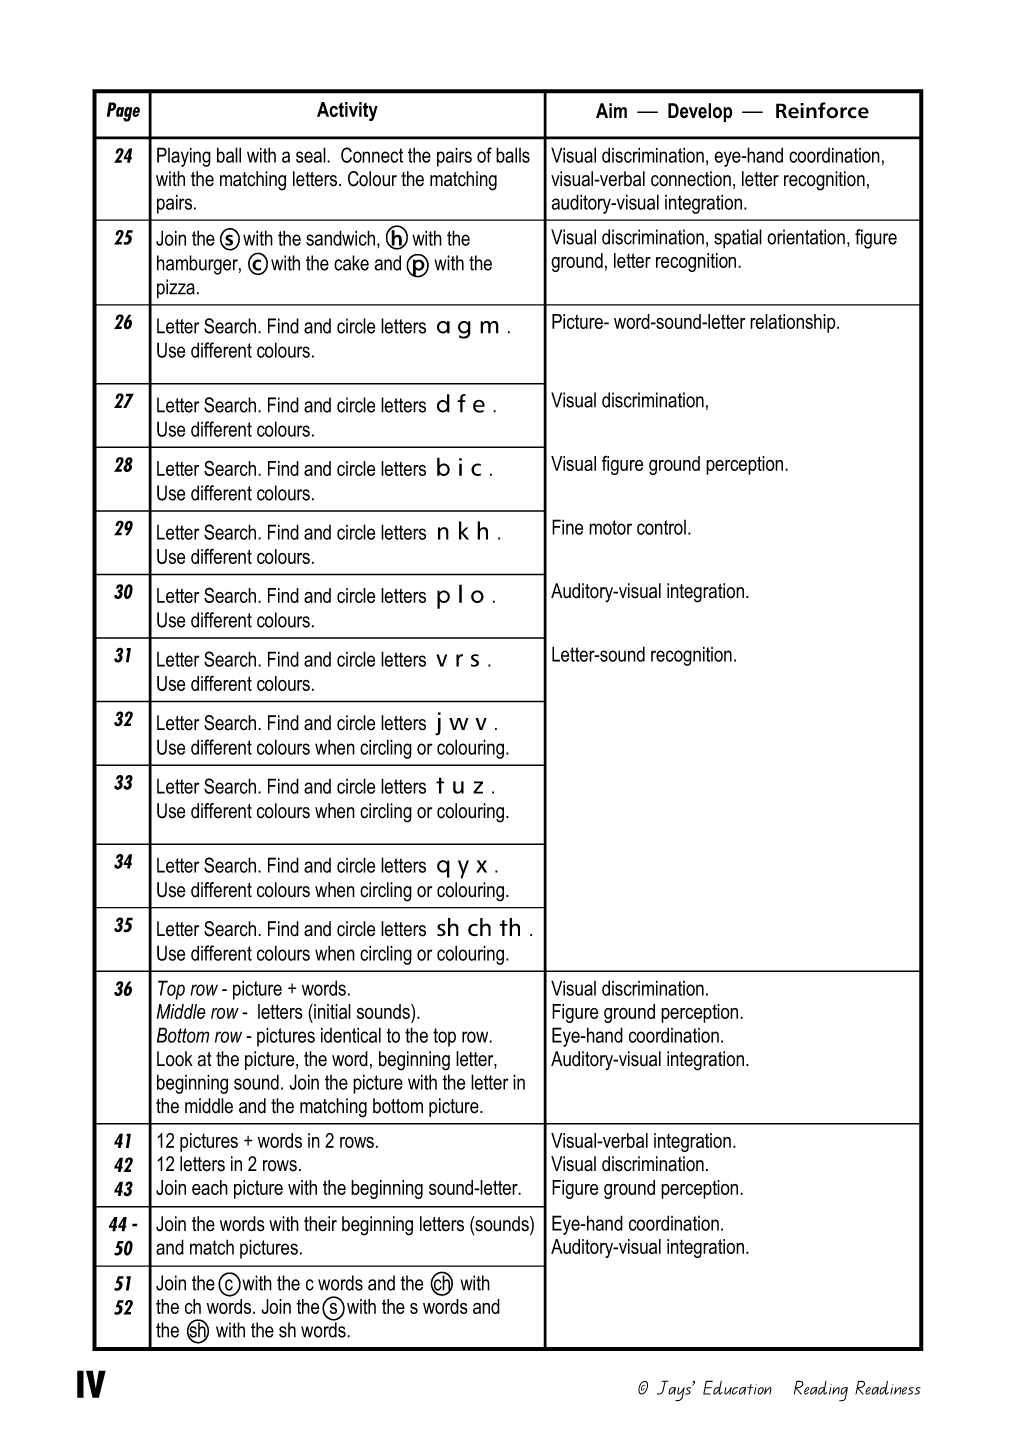 This image has width=1018, height=1440. Describe the element at coordinates (331, 1011) in the image. I see `initial` at that location.
